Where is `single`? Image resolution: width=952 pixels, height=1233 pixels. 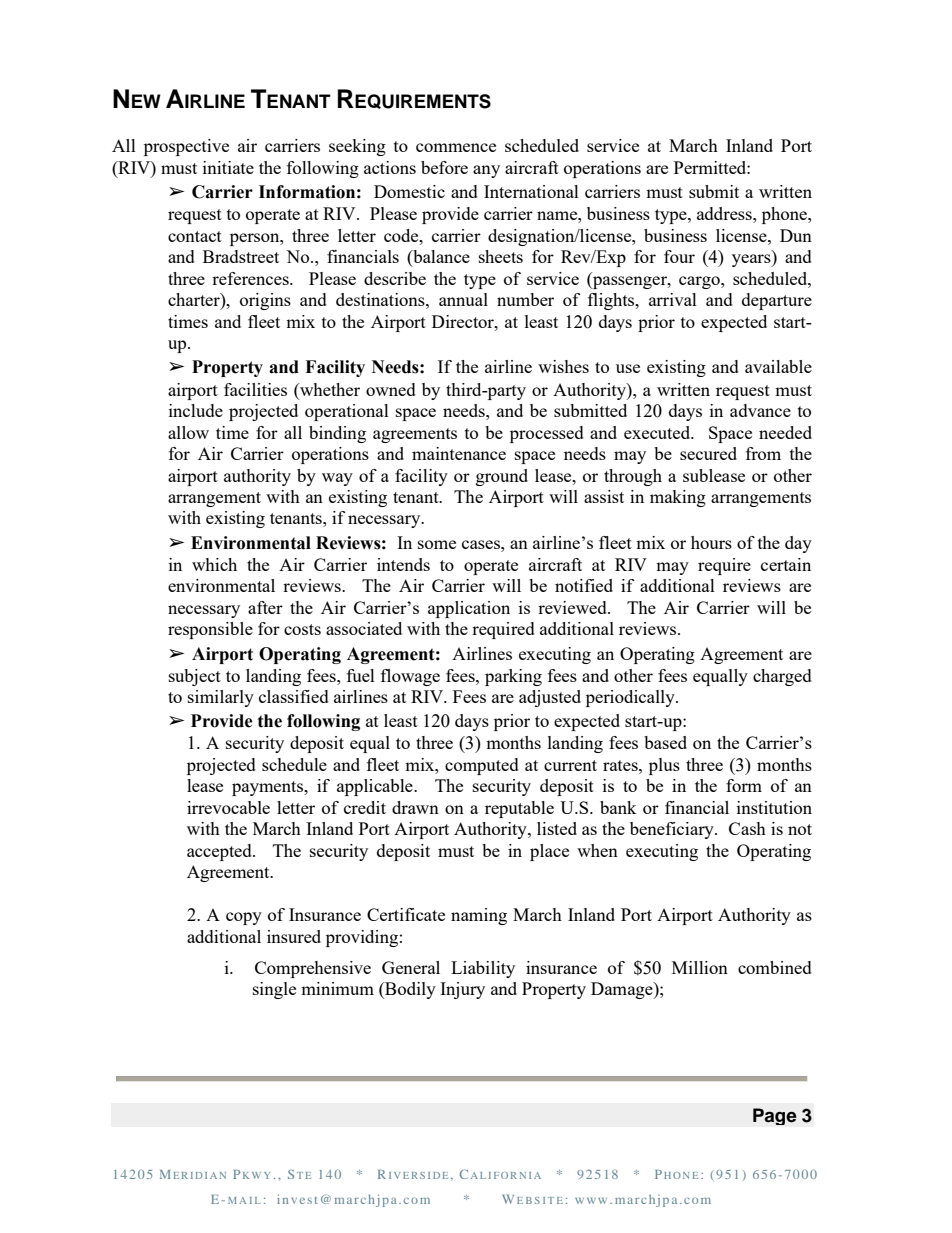 single is located at coordinates (274, 990).
